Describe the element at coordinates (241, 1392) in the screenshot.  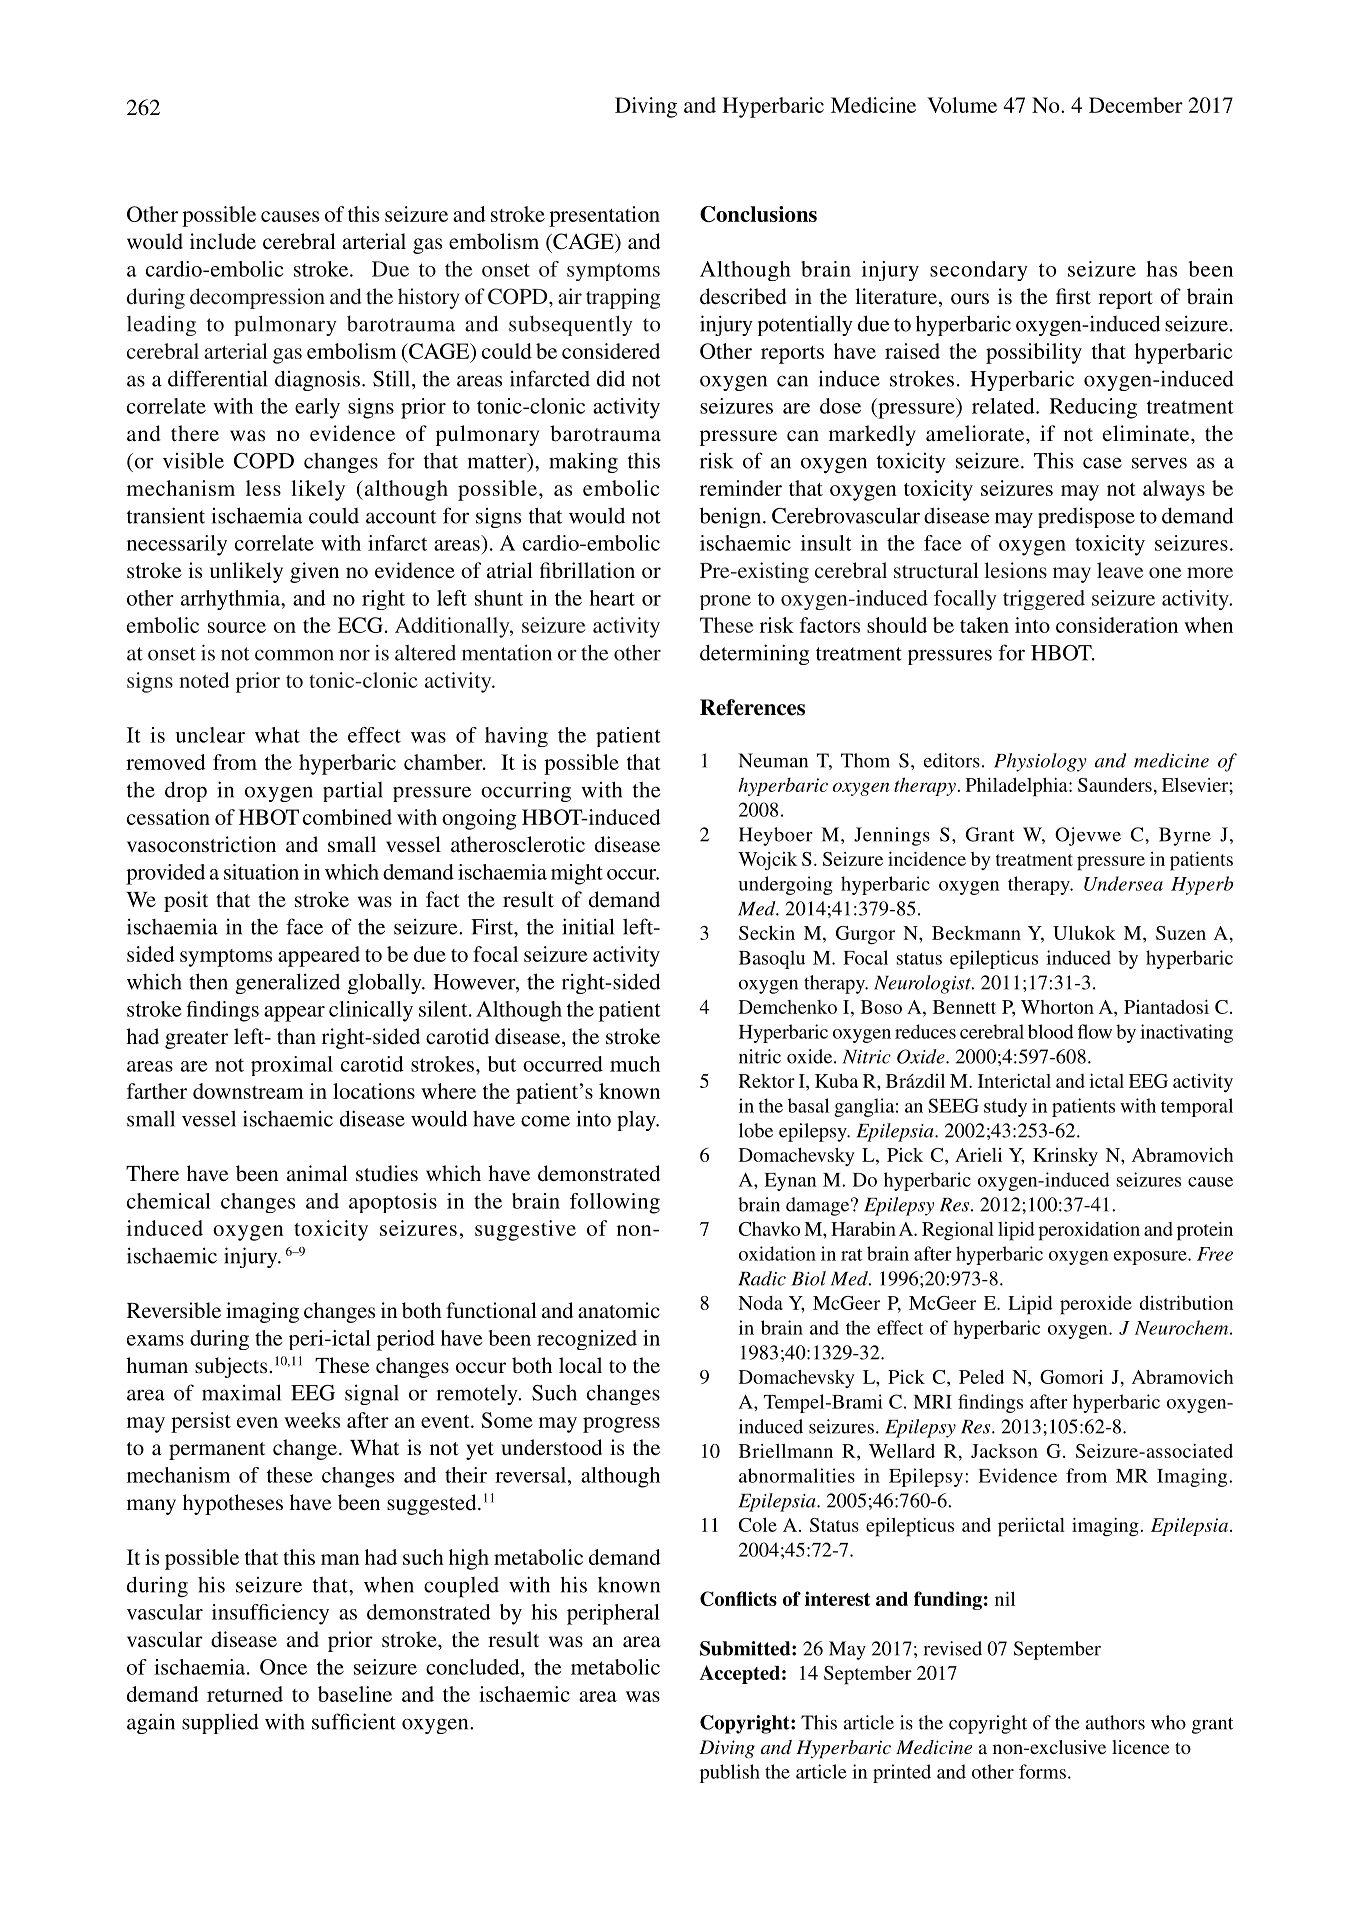
I see `maximal` at that location.
